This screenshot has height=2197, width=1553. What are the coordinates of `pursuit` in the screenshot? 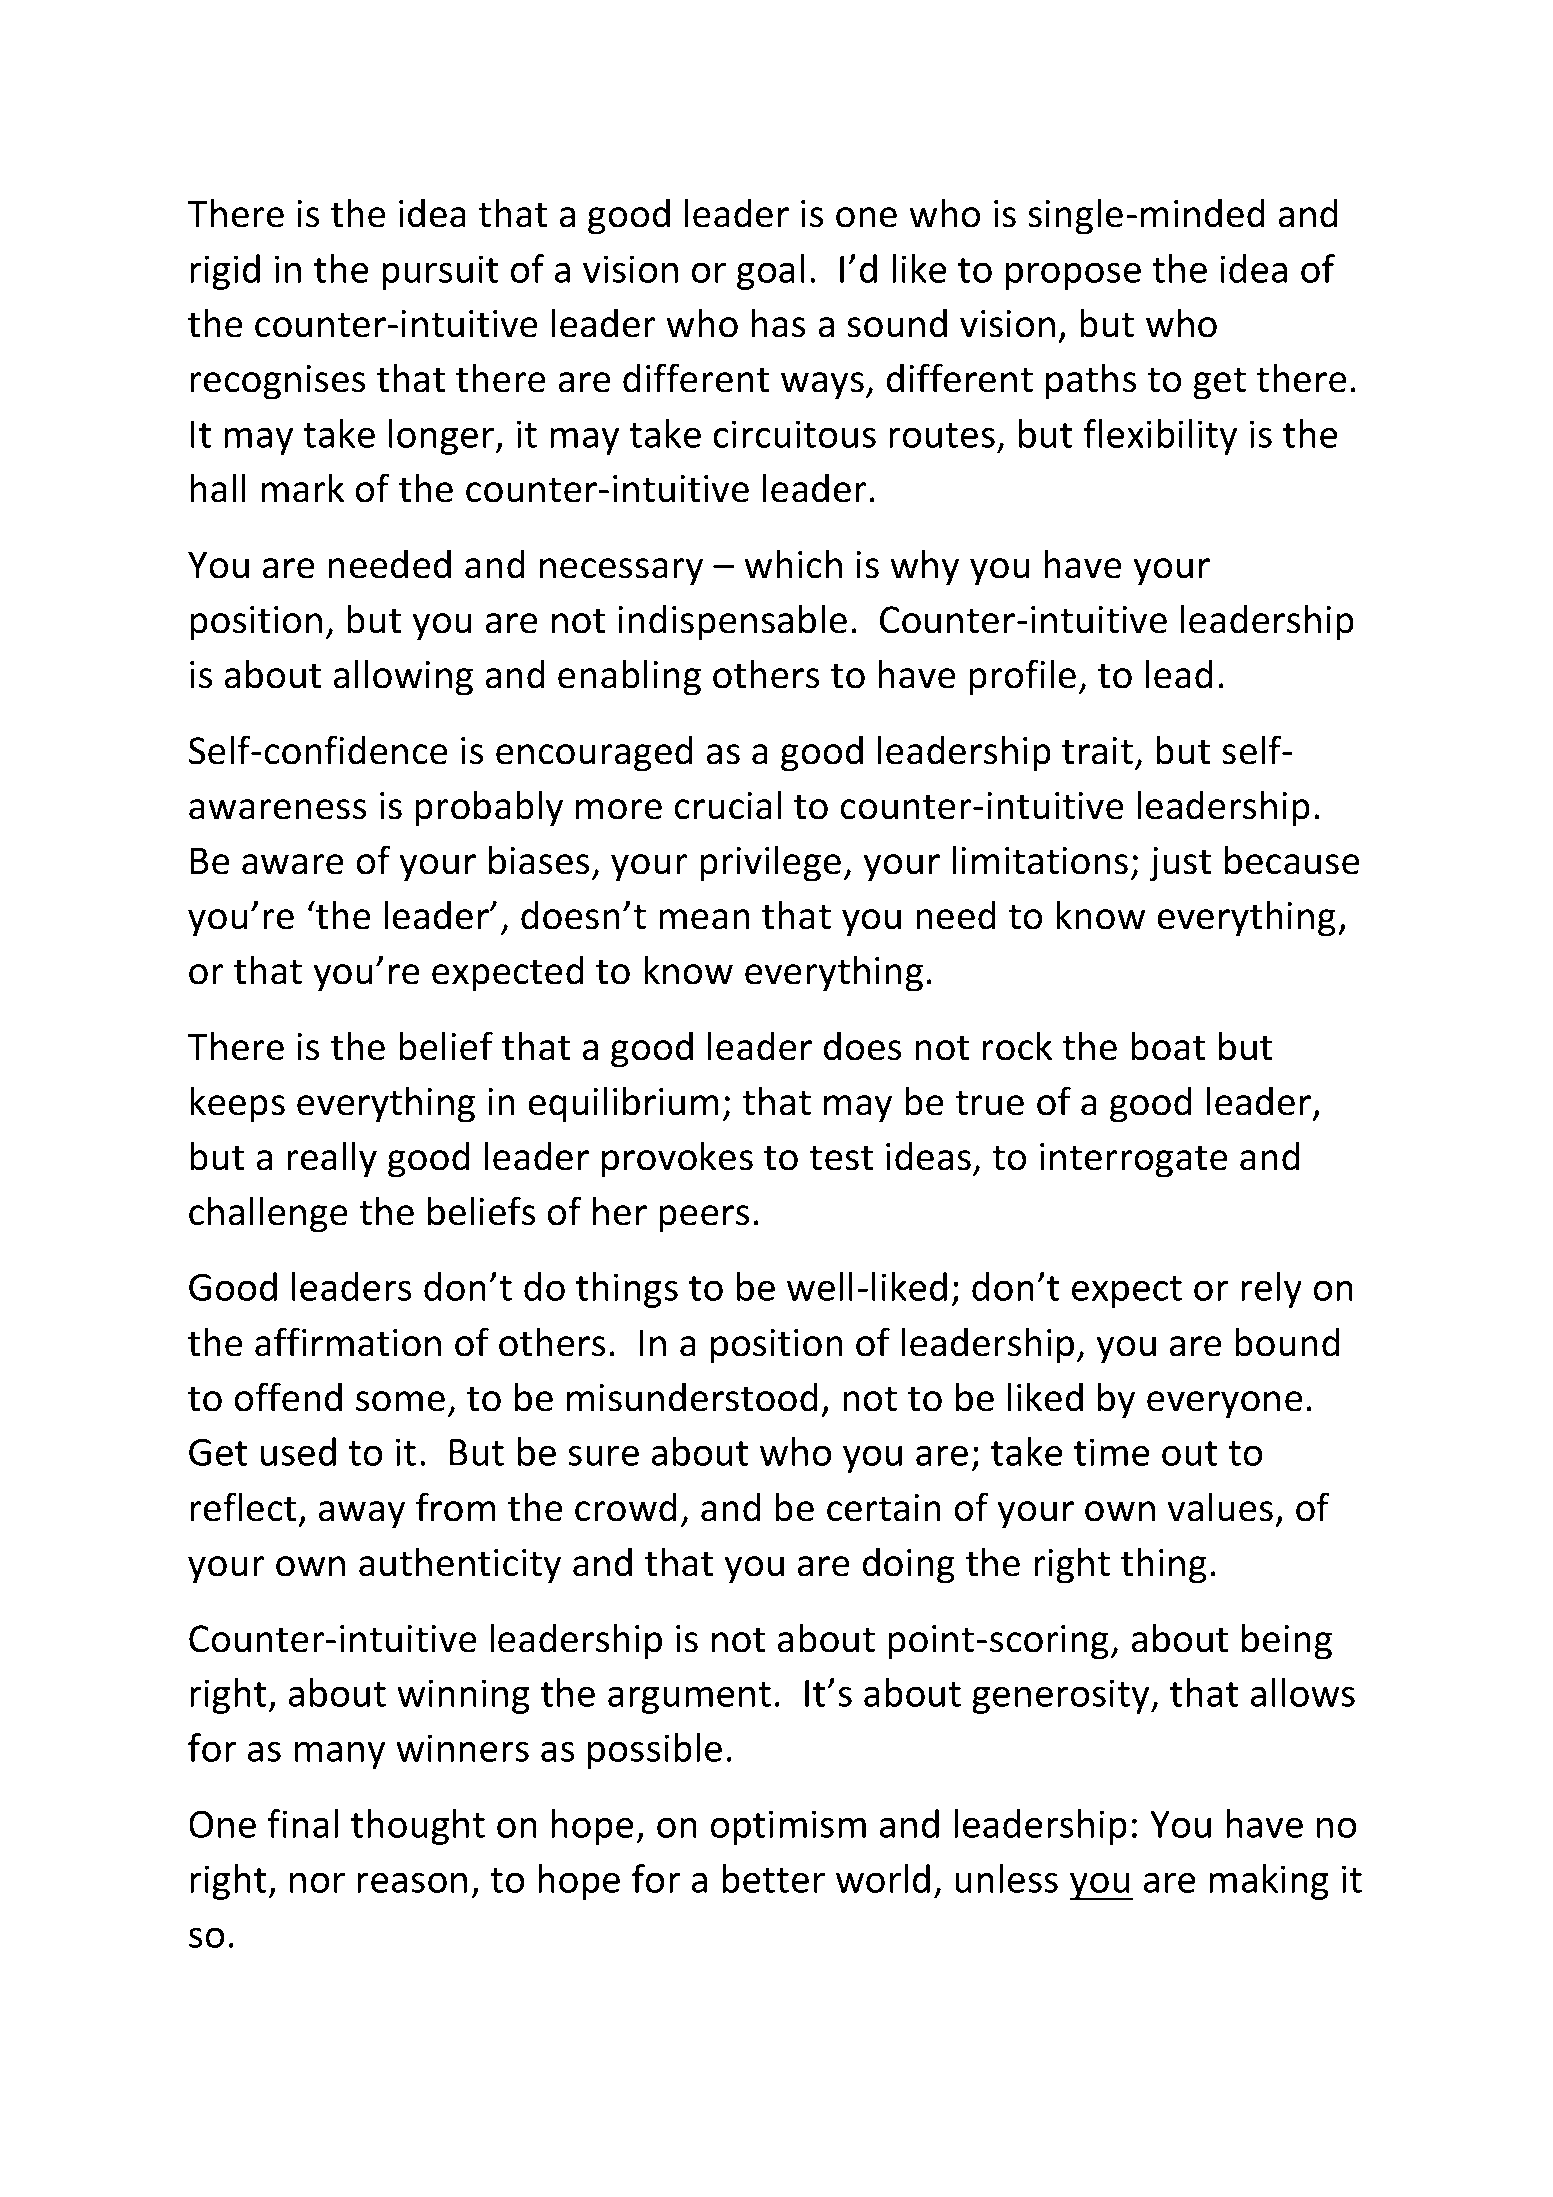 It's located at (440, 272).
